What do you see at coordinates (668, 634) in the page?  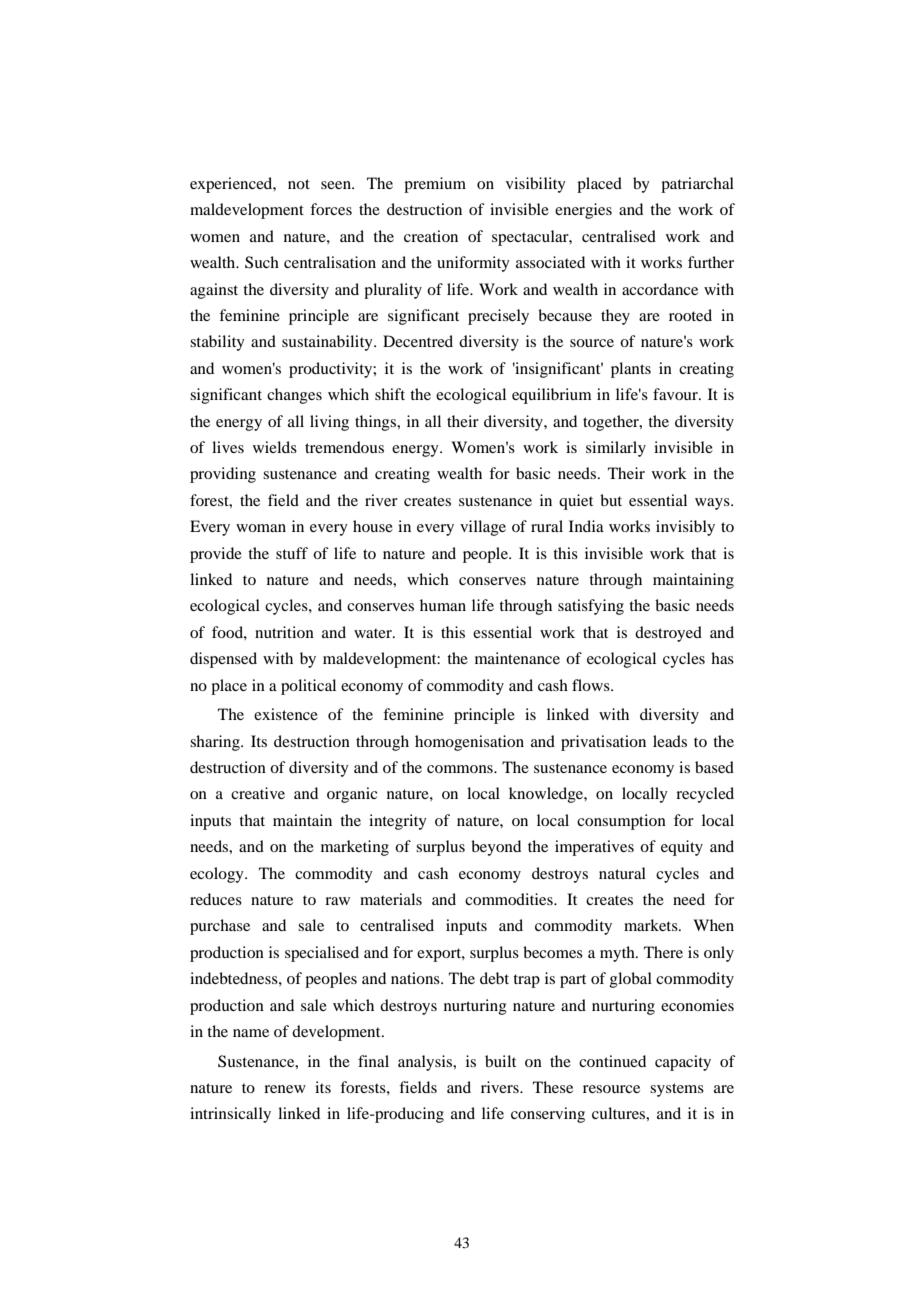 I see `destroyed` at bounding box center [668, 634].
